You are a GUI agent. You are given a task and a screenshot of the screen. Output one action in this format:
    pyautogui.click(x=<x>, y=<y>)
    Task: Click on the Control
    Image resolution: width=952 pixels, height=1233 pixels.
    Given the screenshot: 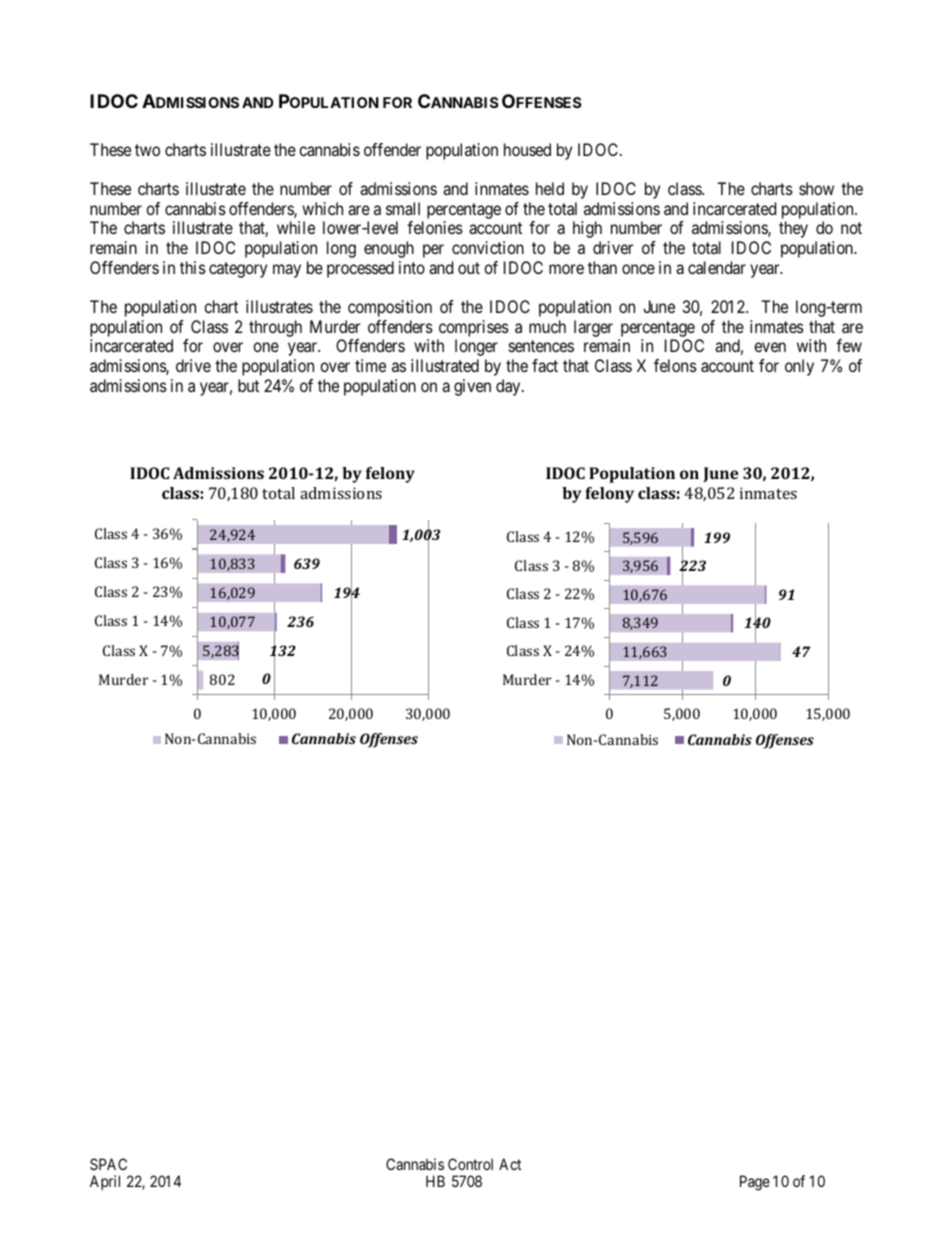 What is the action you would take?
    pyautogui.click(x=470, y=1164)
